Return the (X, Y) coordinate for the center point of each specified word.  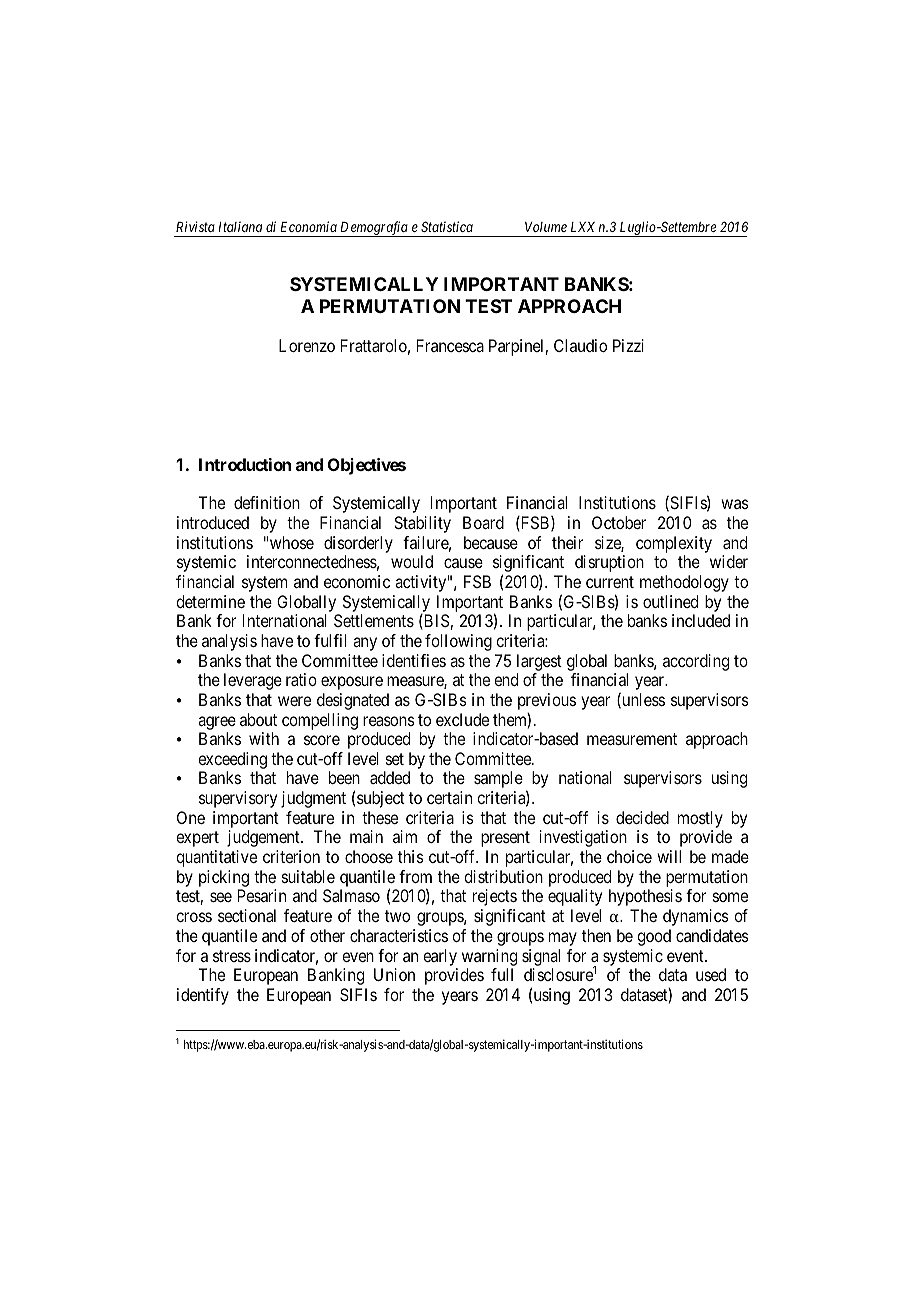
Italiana (240, 226)
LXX (583, 227)
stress (232, 956)
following (458, 642)
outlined (670, 601)
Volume (546, 227)
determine (210, 601)
